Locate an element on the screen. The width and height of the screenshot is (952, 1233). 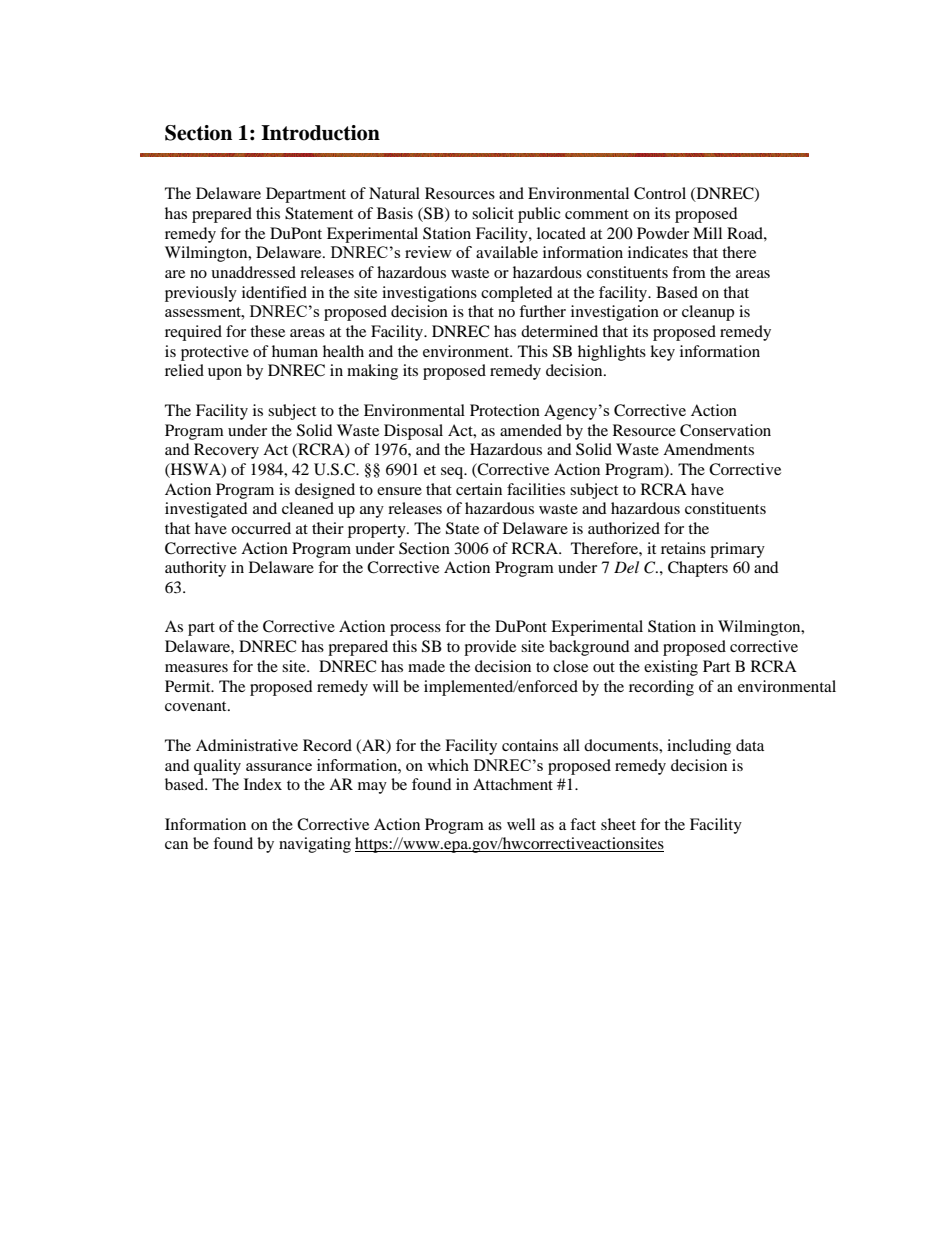
process is located at coordinates (415, 630).
